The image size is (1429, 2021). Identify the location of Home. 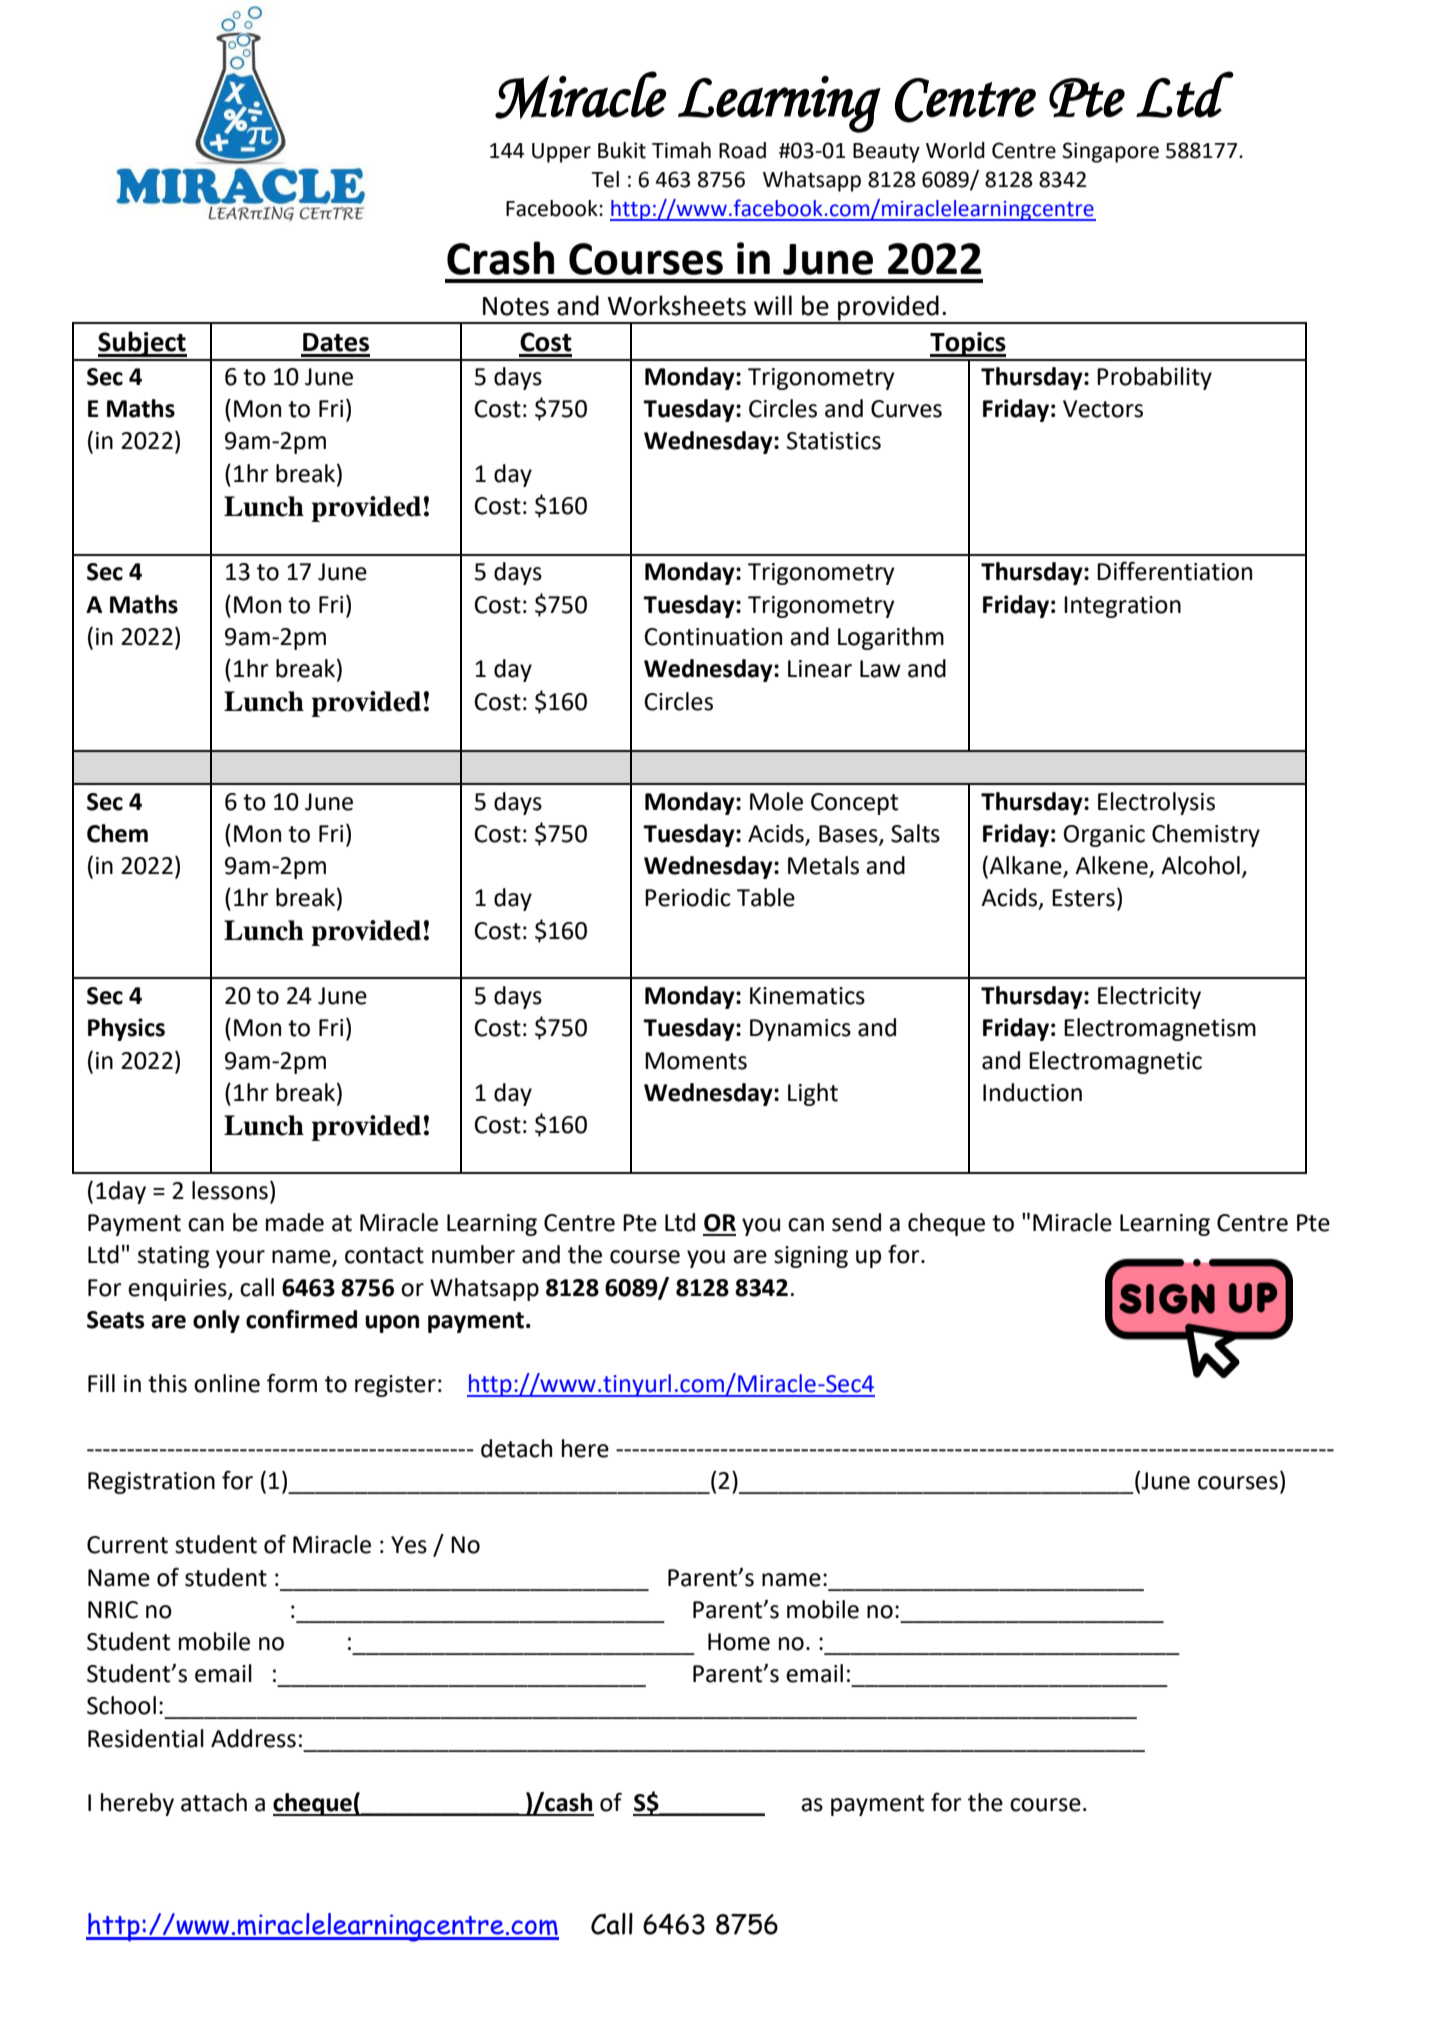
(739, 1642).
